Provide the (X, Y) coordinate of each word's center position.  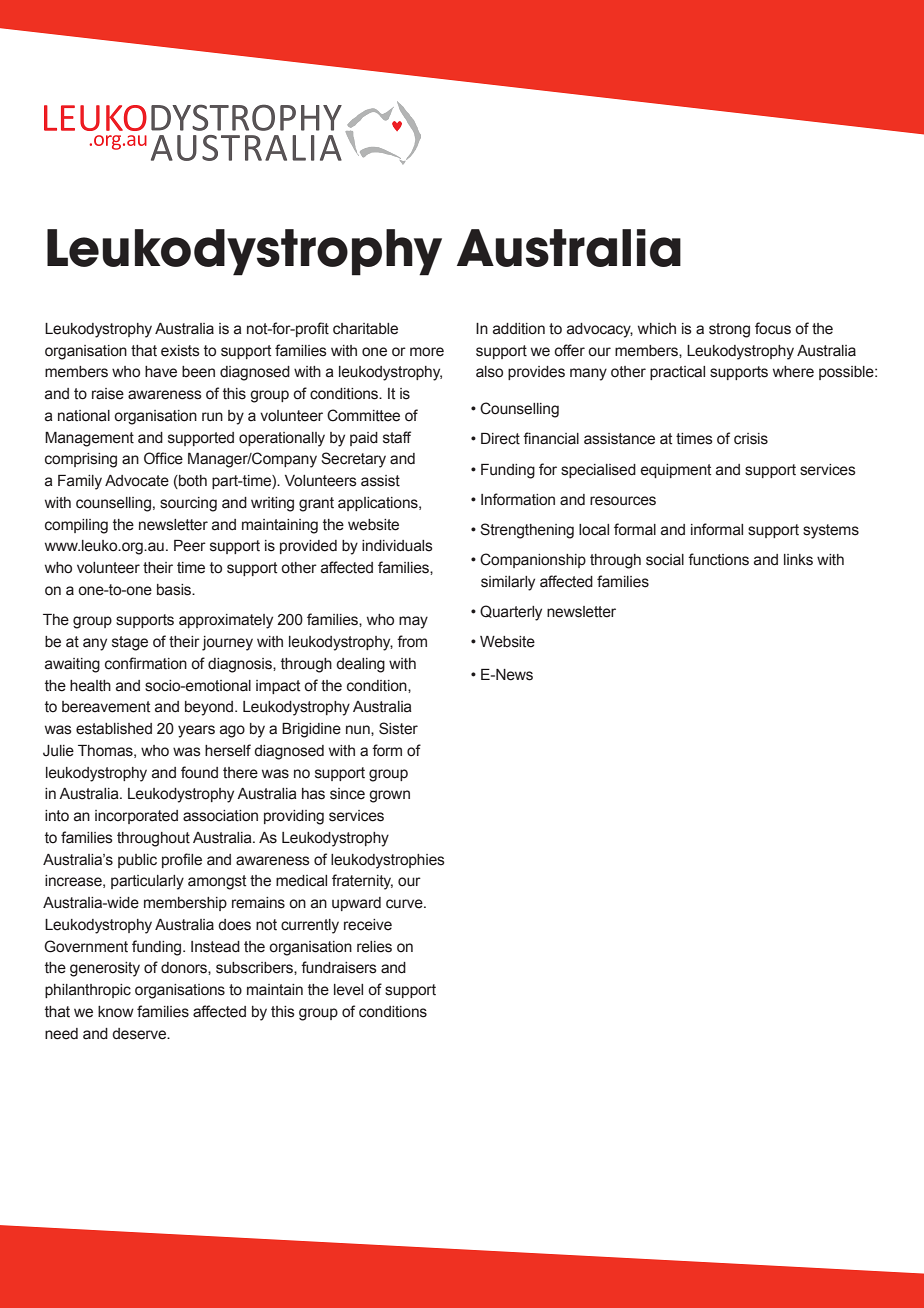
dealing (360, 665)
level (348, 990)
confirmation (146, 663)
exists (180, 351)
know (116, 1012)
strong (729, 330)
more (427, 352)
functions (718, 559)
